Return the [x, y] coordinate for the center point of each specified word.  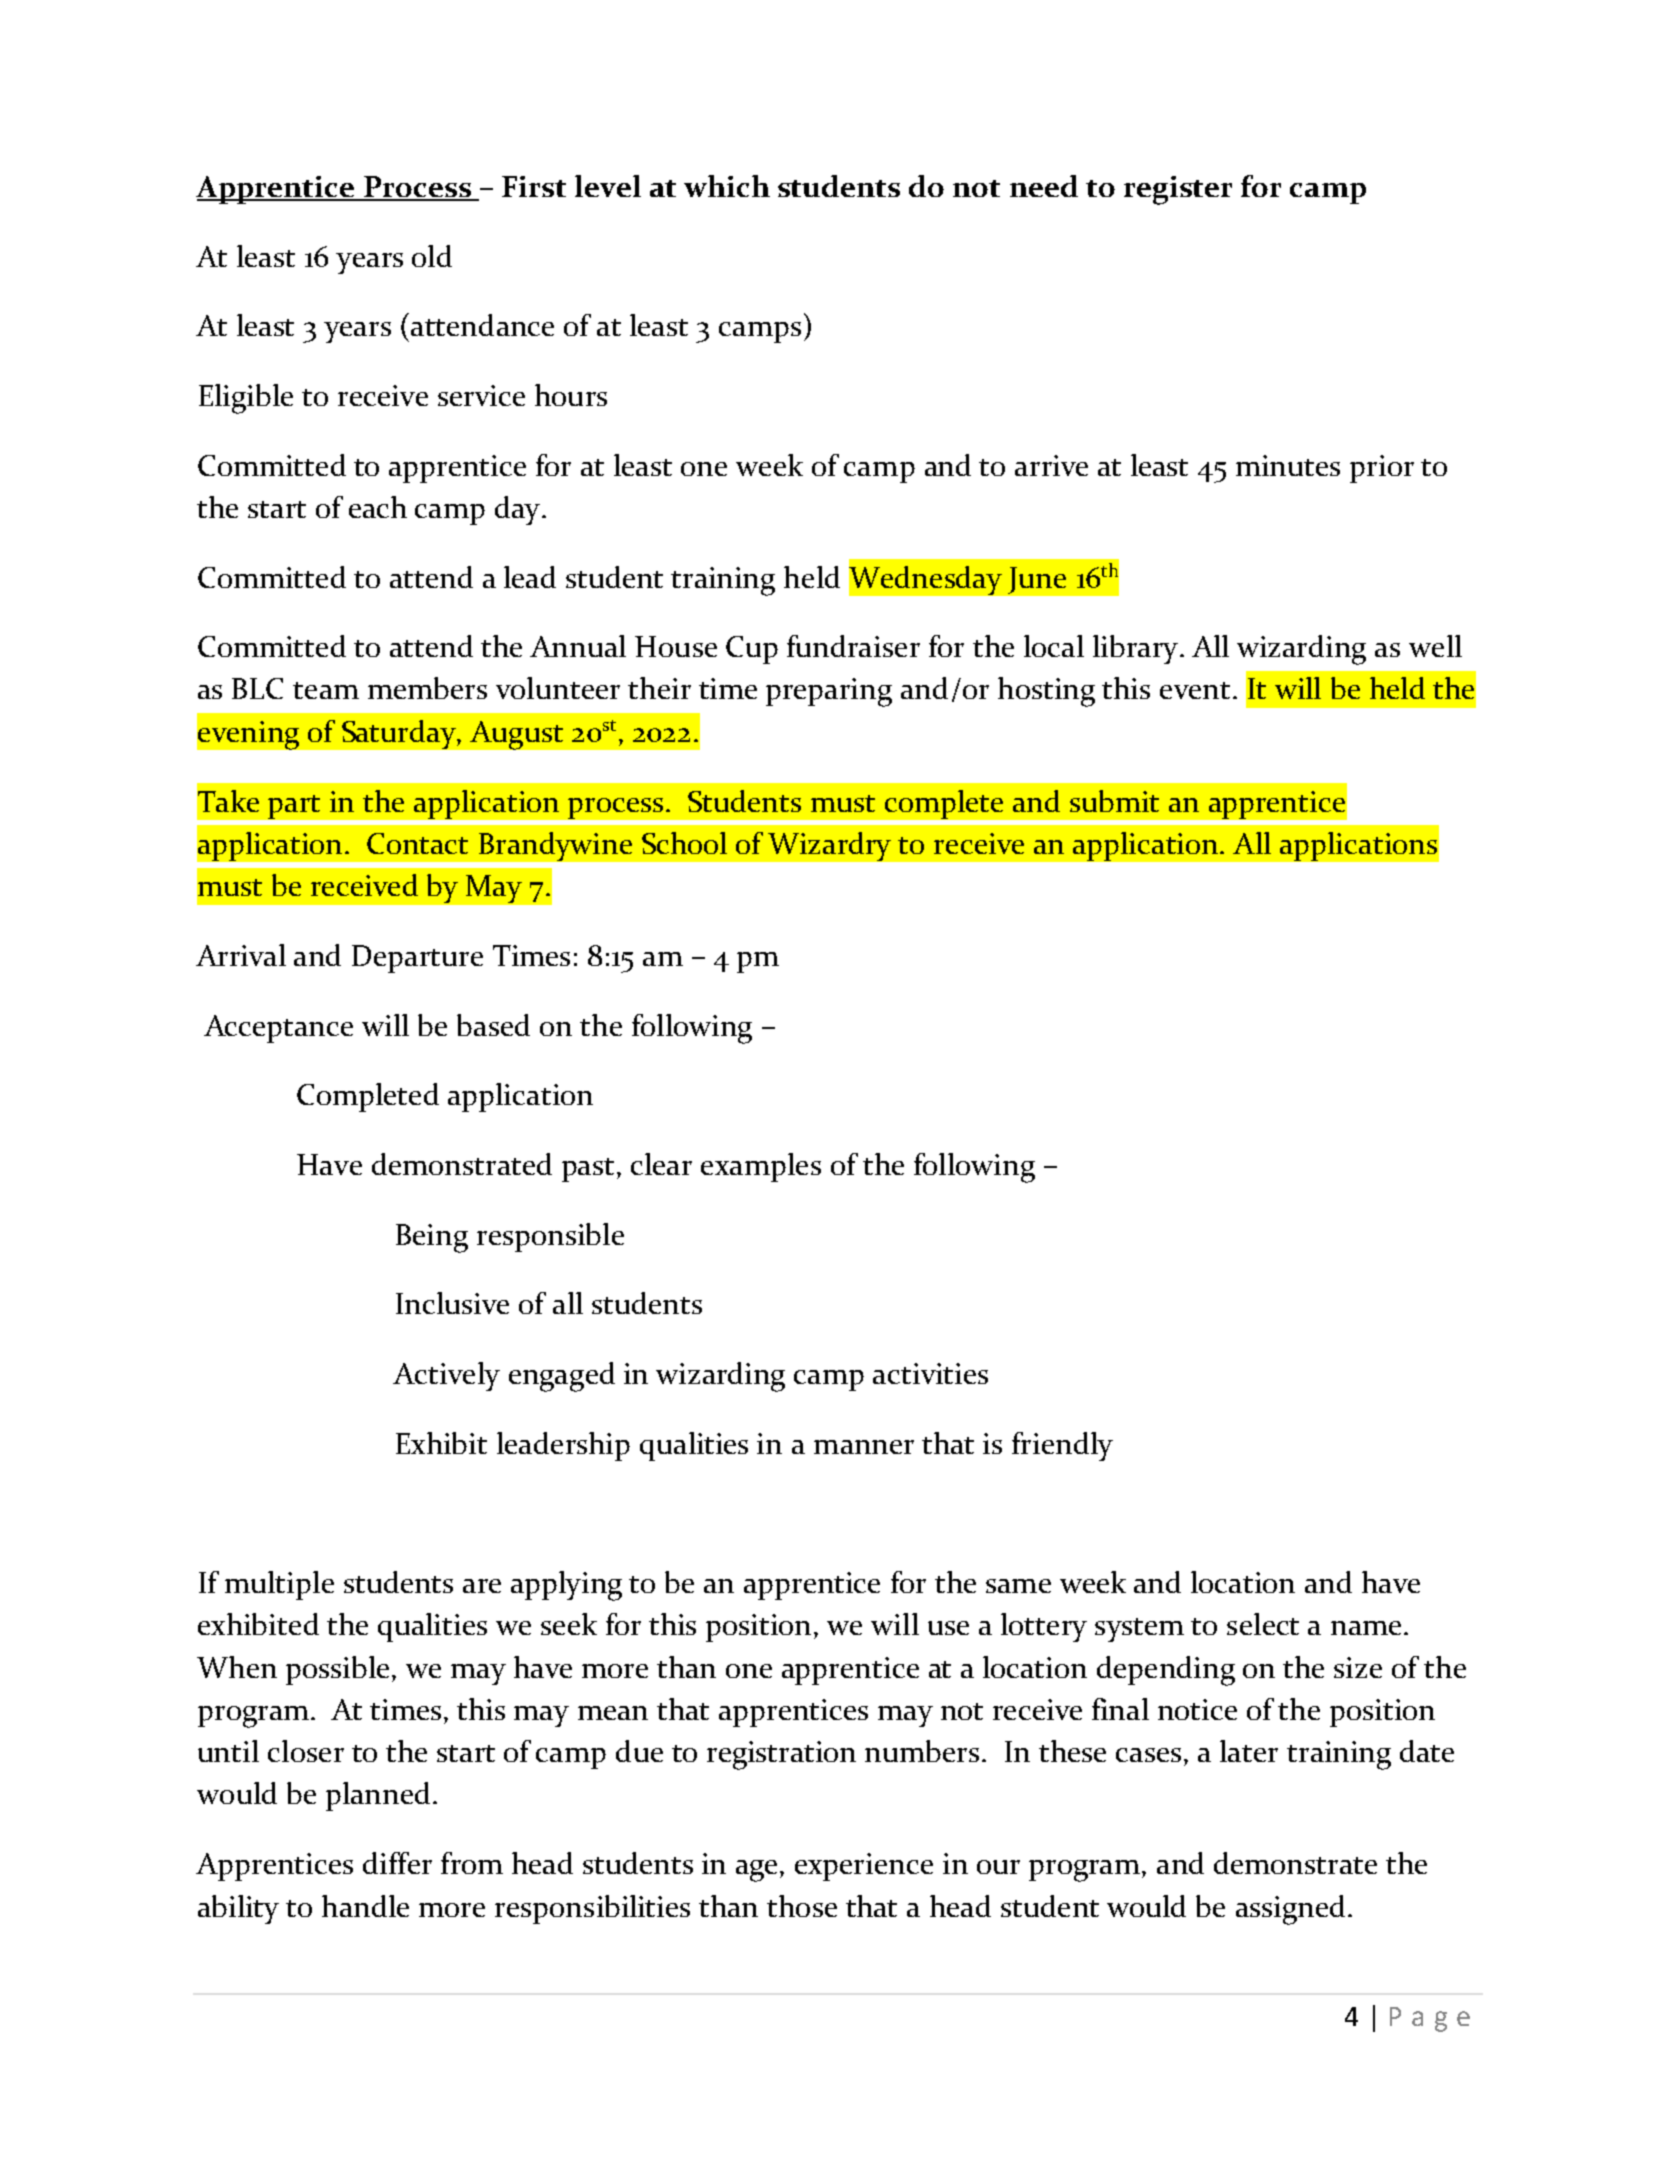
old [432, 256]
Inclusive [452, 1303]
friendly [1062, 1446]
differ [397, 1863]
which [727, 186]
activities [930, 1373]
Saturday [400, 734]
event [1195, 690]
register [1178, 190]
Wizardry [829, 846]
